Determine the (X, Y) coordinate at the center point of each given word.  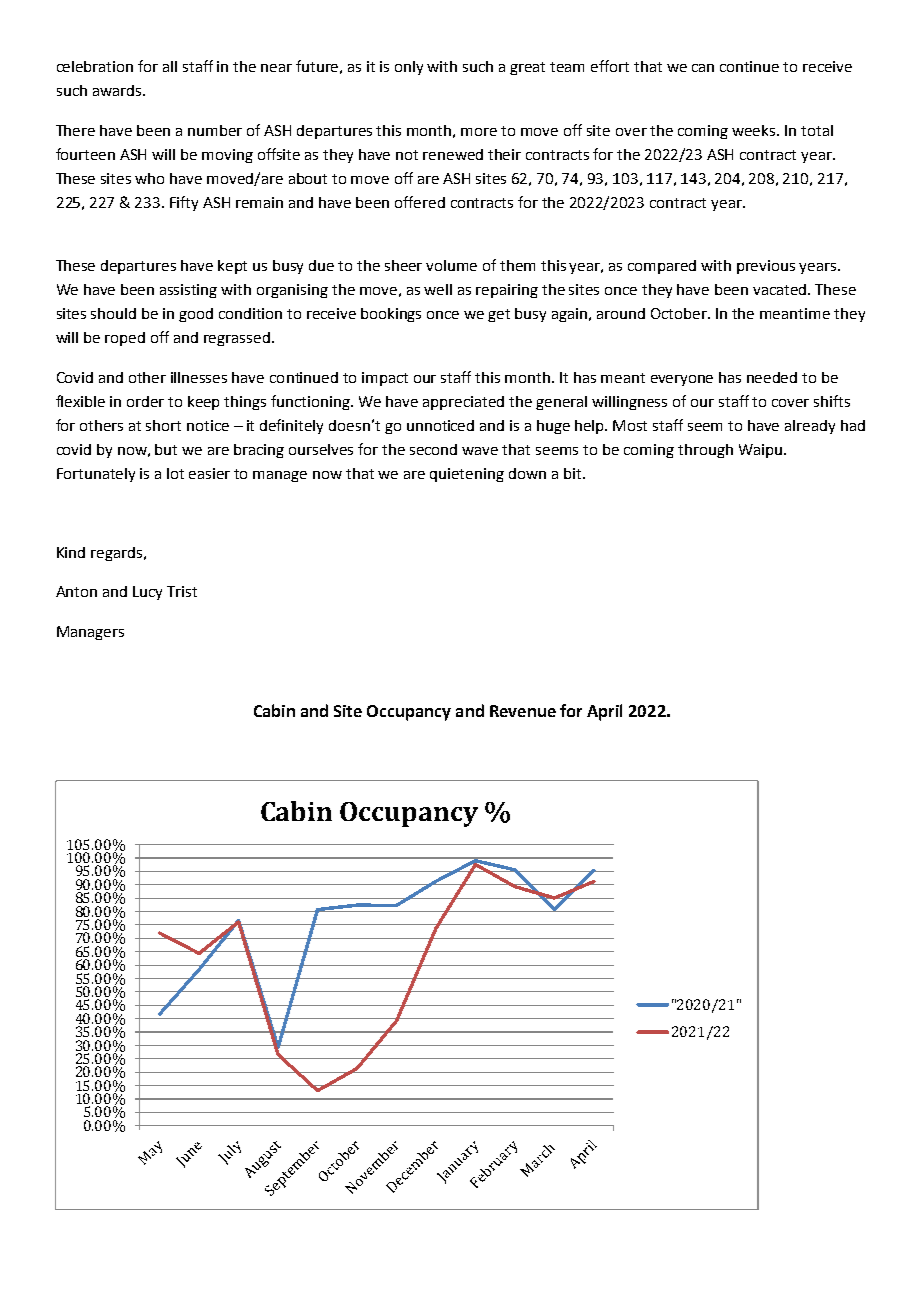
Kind (71, 552)
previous (766, 267)
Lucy (147, 593)
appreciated (463, 403)
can (703, 68)
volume (451, 265)
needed (772, 377)
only (409, 68)
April (604, 712)
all (170, 66)
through (705, 451)
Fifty (184, 203)
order (145, 401)
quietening (467, 475)
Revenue (523, 711)
